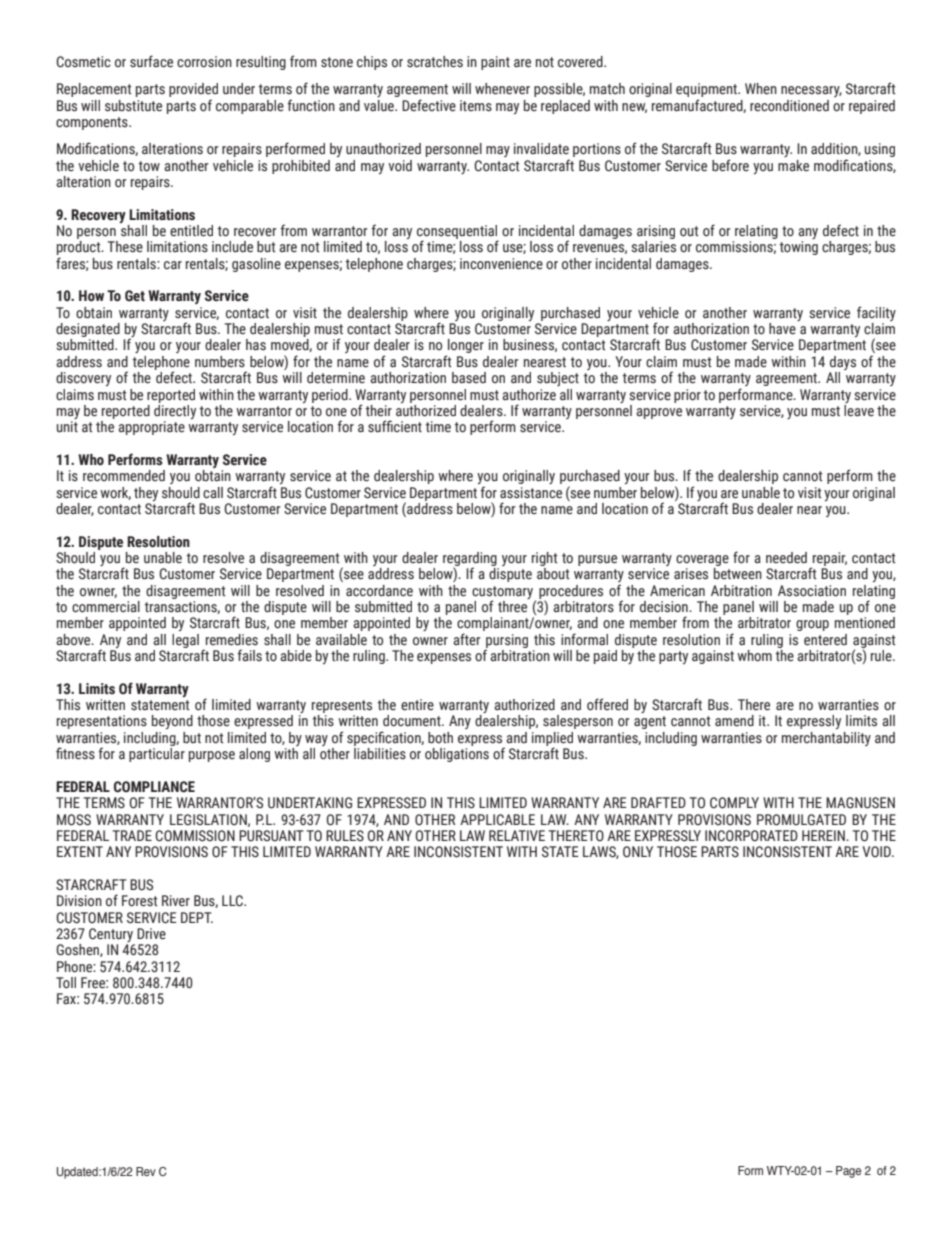  I want to click on River, so click(176, 900).
